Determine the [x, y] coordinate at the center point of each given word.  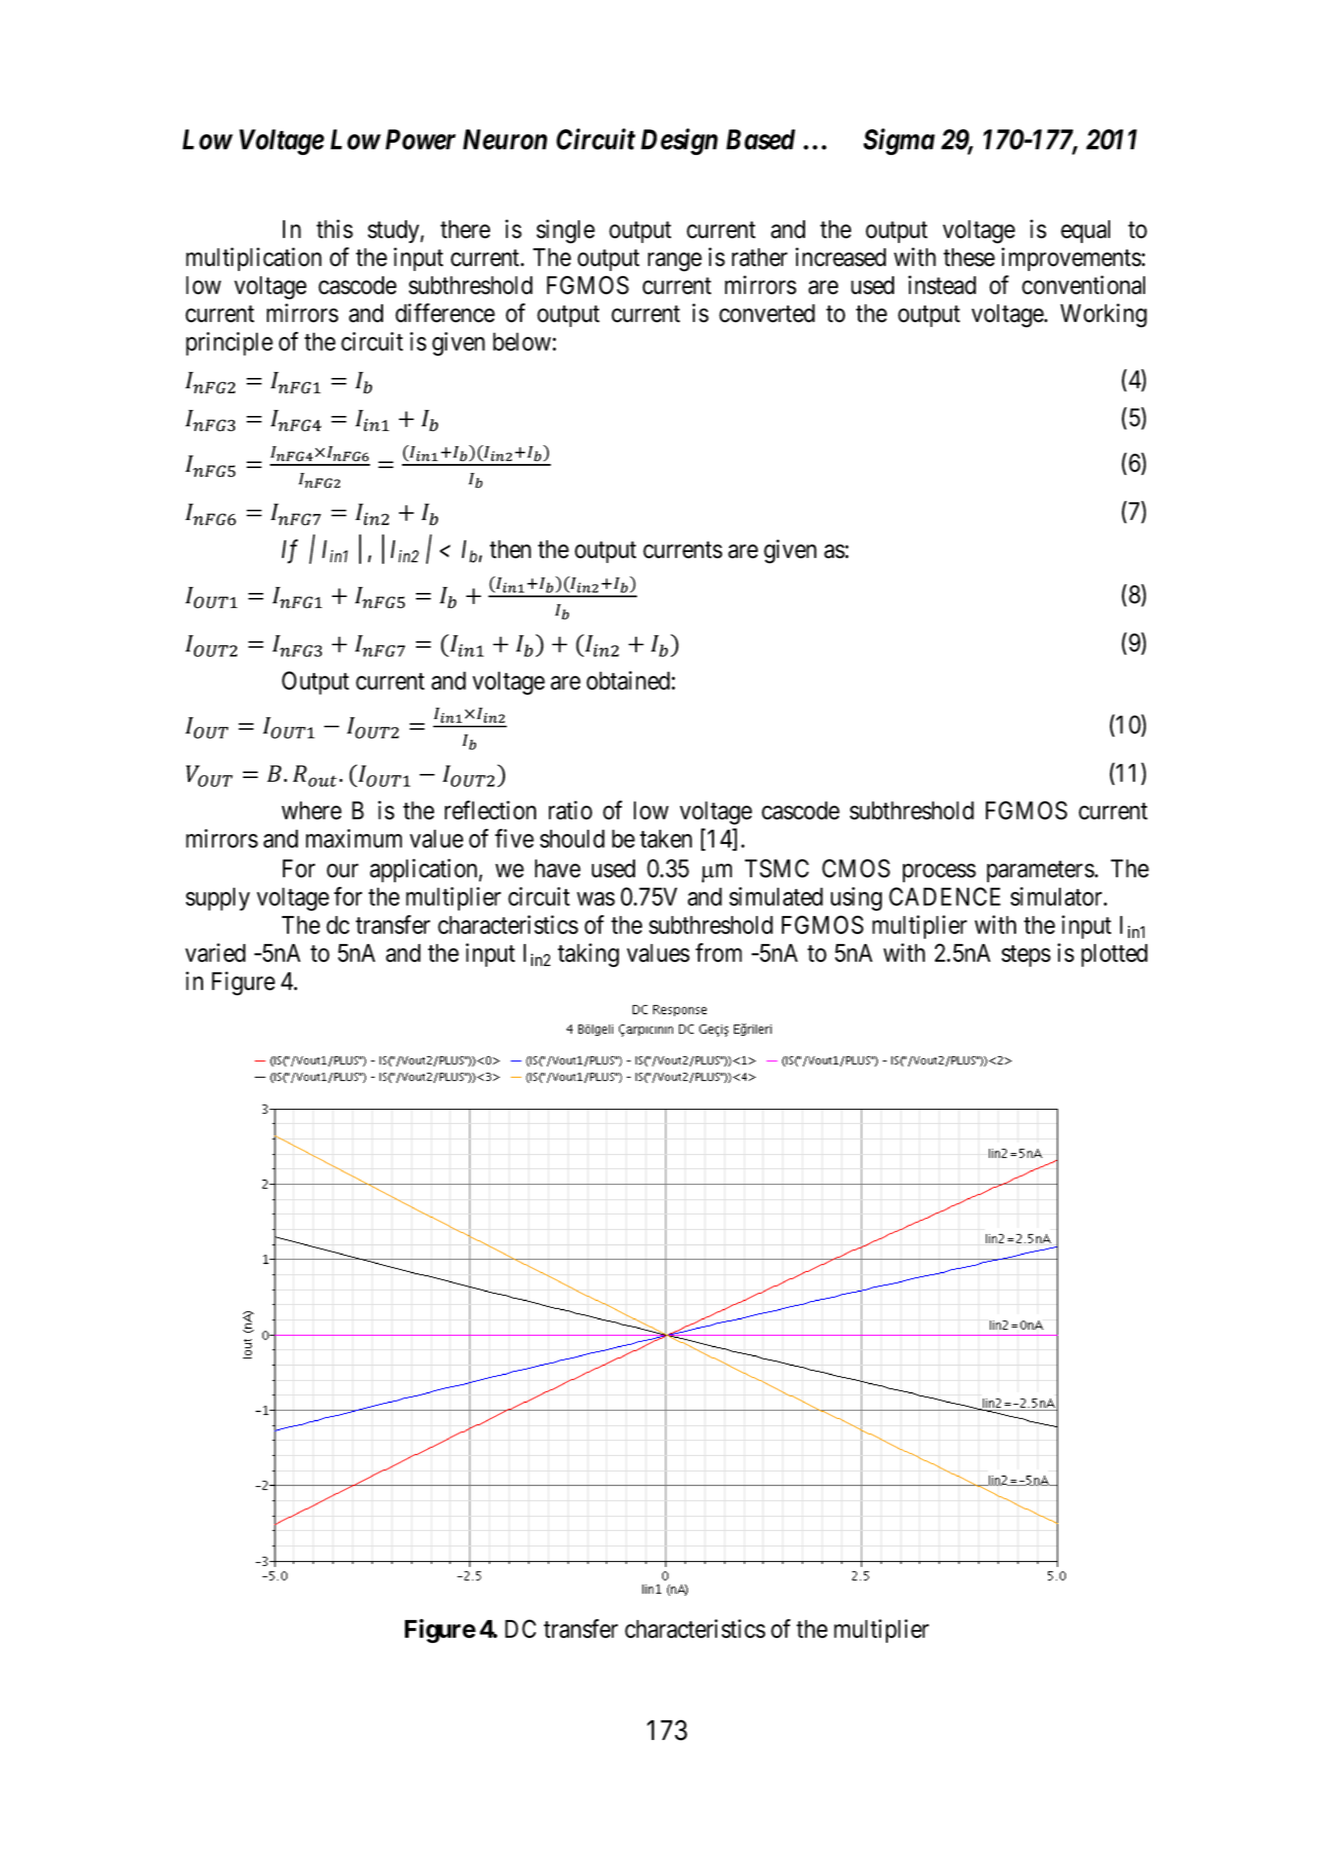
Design [679, 141]
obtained [628, 680]
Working [1103, 315]
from [718, 952]
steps [1026, 956]
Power [420, 139]
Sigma [899, 141]
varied [215, 952]
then [510, 549]
